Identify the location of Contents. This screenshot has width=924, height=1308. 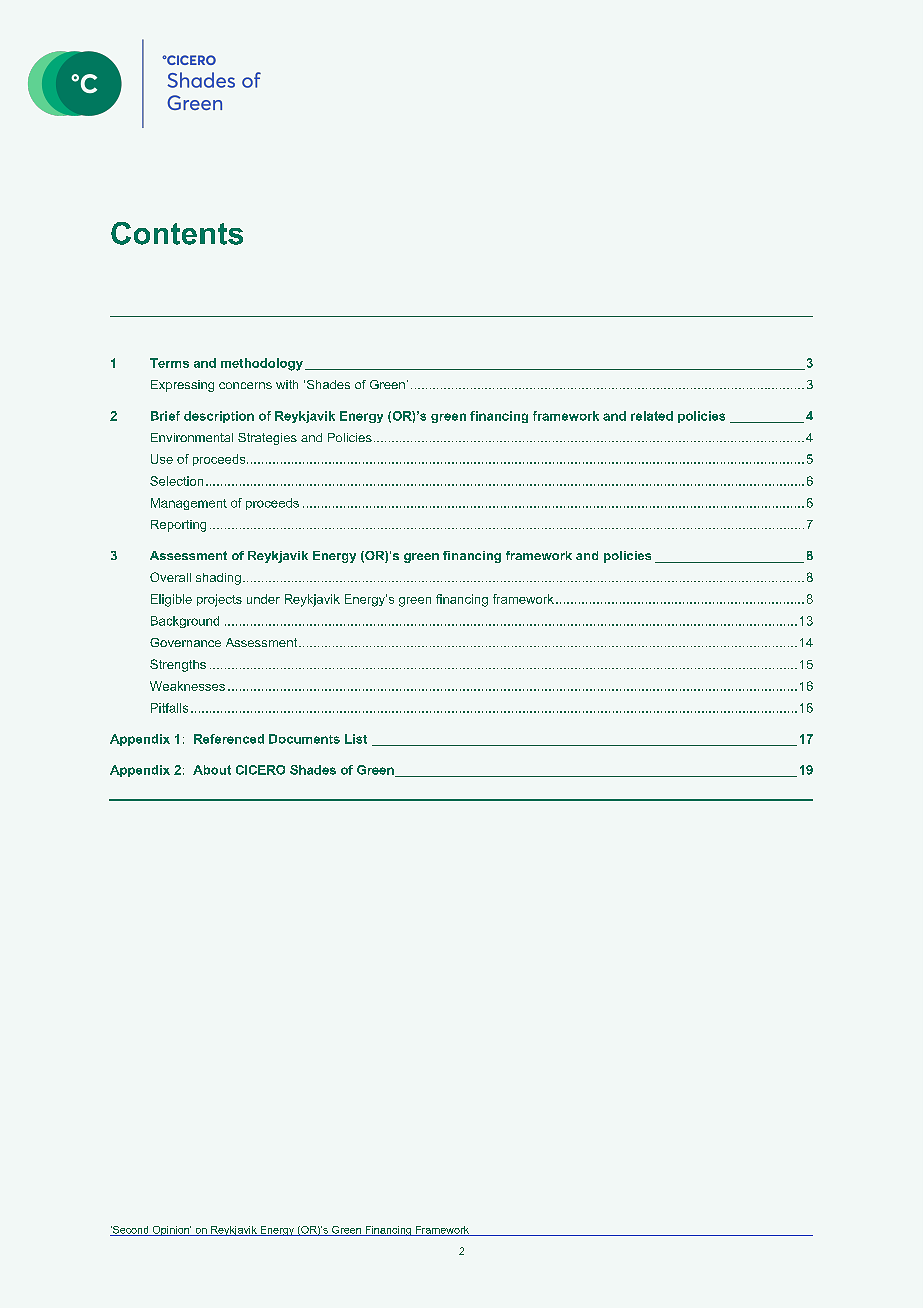
(177, 233).
